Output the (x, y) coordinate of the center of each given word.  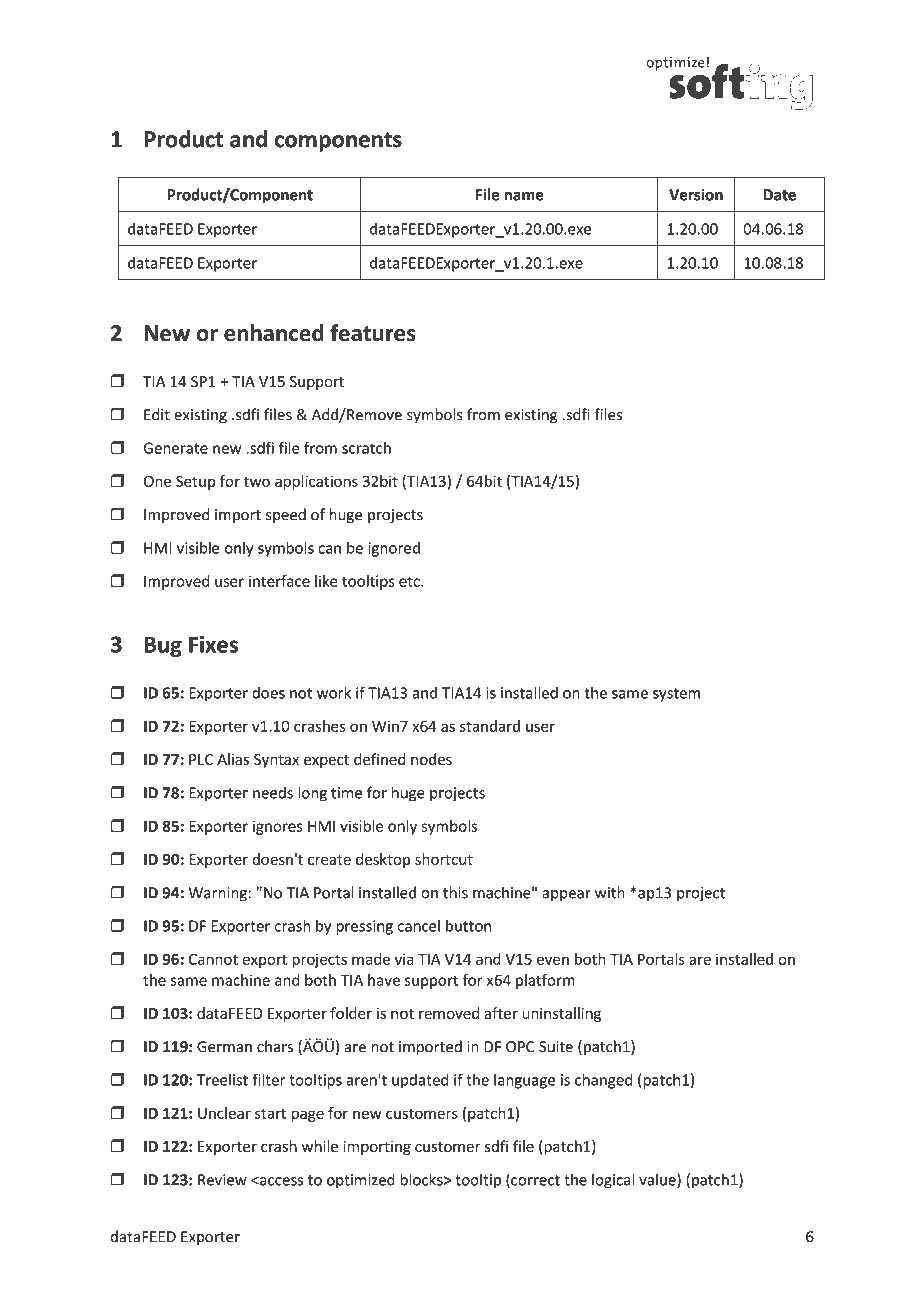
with (610, 892)
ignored (394, 549)
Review (222, 1180)
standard (490, 726)
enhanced (274, 333)
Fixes (213, 644)
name (524, 196)
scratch (366, 448)
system (676, 695)
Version (696, 195)
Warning (218, 894)
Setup (196, 482)
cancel (418, 926)
